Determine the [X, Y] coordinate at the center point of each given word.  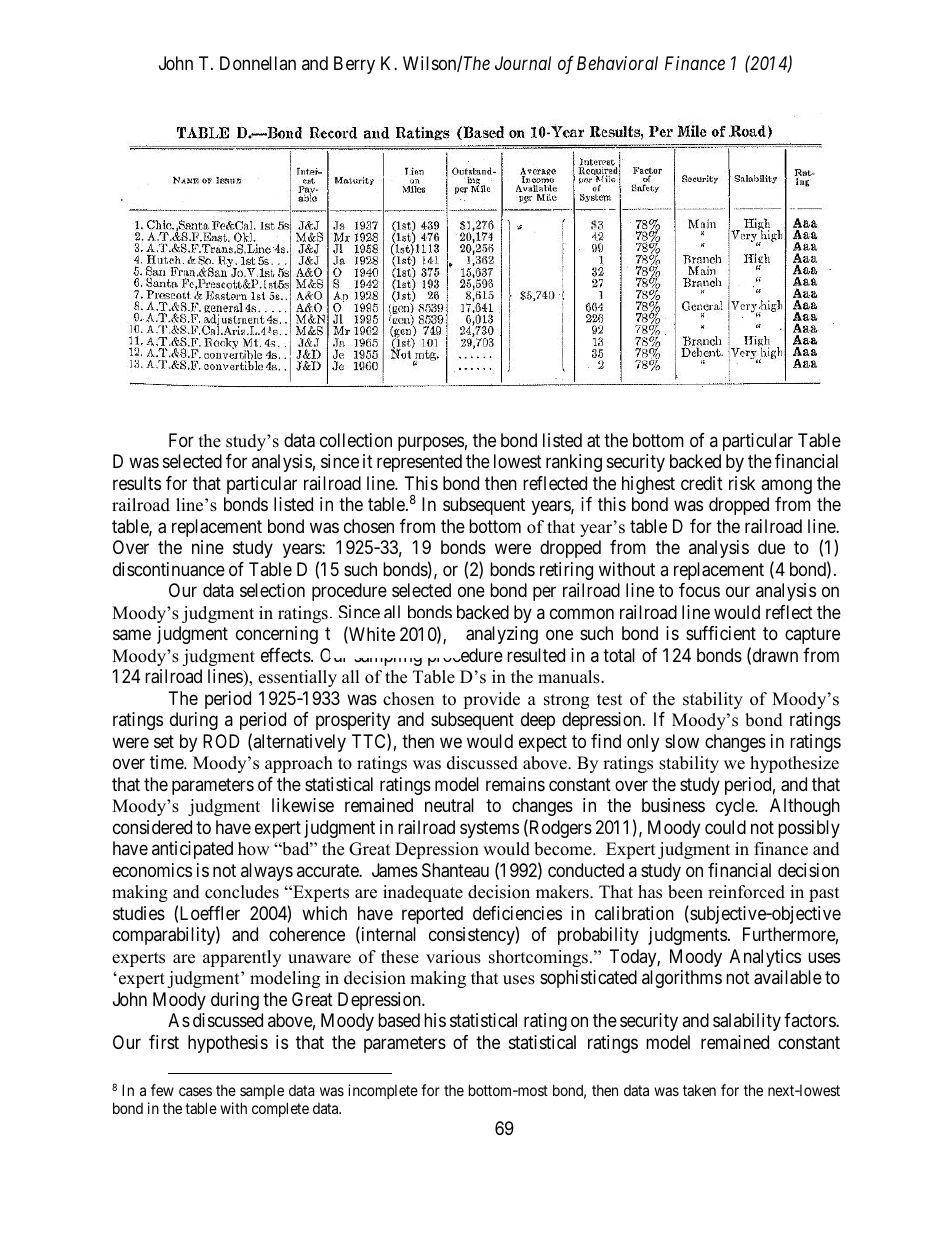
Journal [523, 63]
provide [491, 700]
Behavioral [617, 63]
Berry [354, 65]
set [164, 741]
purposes [431, 443]
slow [682, 741]
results [137, 483]
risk [742, 483]
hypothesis [228, 1044]
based [399, 1020]
